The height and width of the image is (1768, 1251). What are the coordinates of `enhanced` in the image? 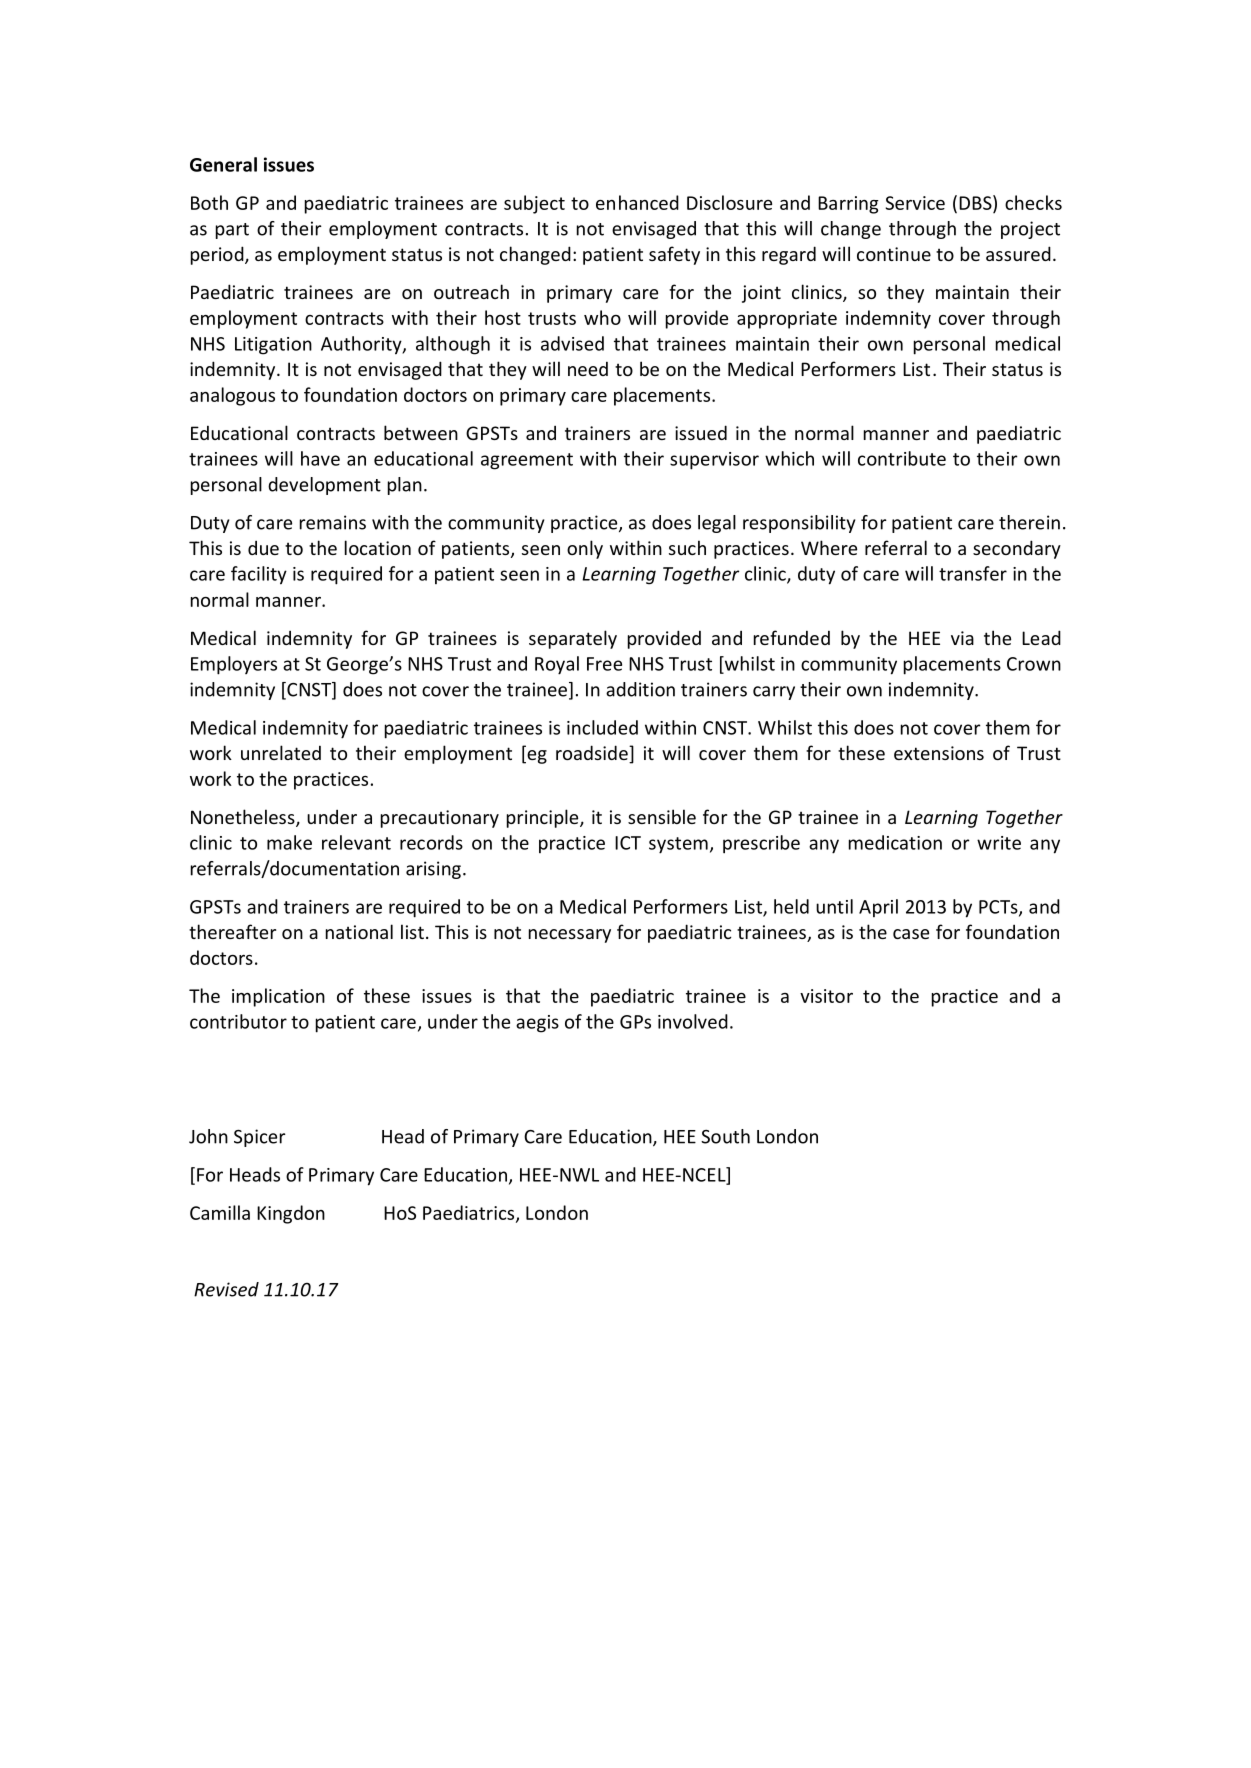 It's located at (637, 202).
